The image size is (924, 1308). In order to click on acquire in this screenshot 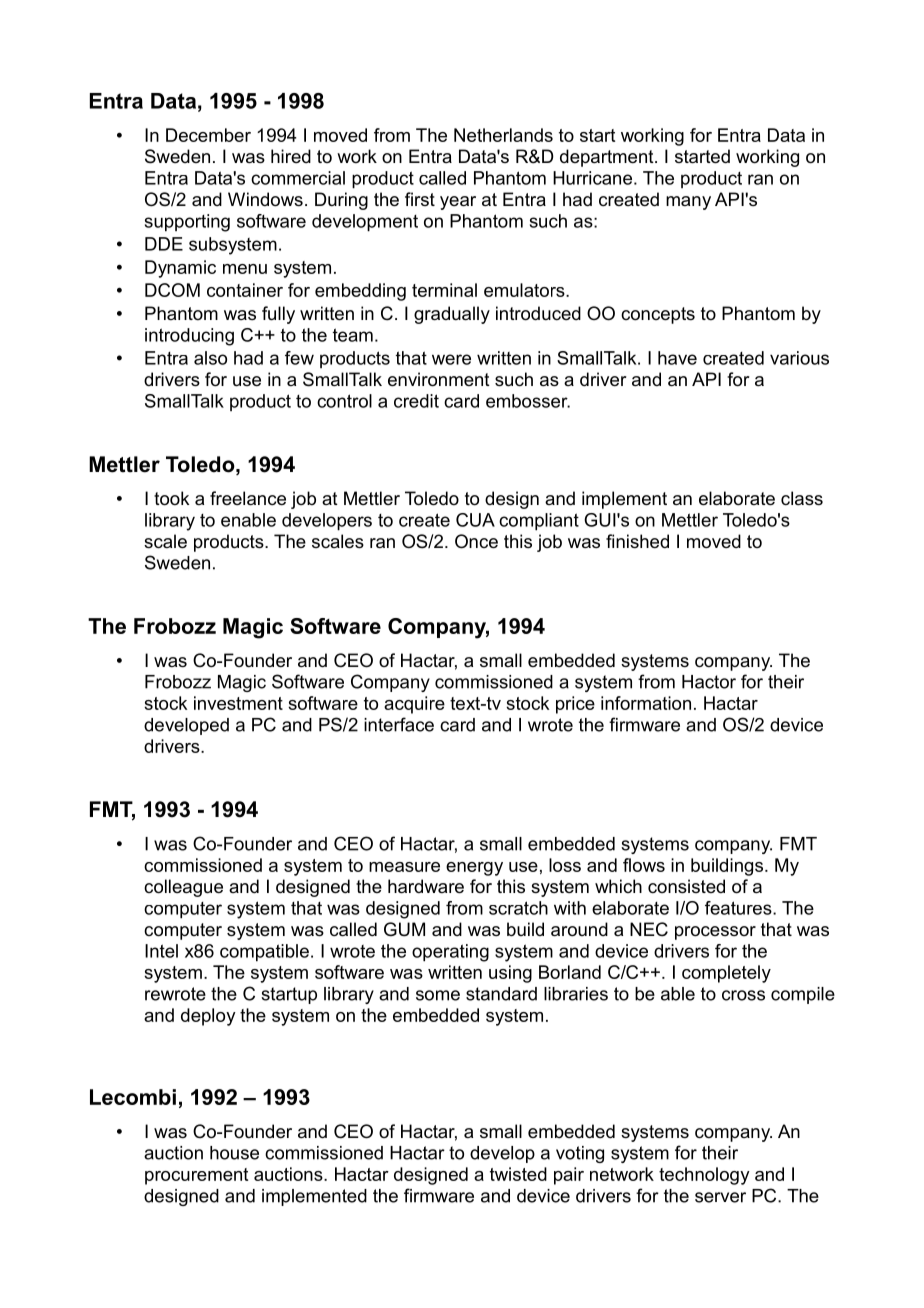, I will do `click(414, 705)`.
